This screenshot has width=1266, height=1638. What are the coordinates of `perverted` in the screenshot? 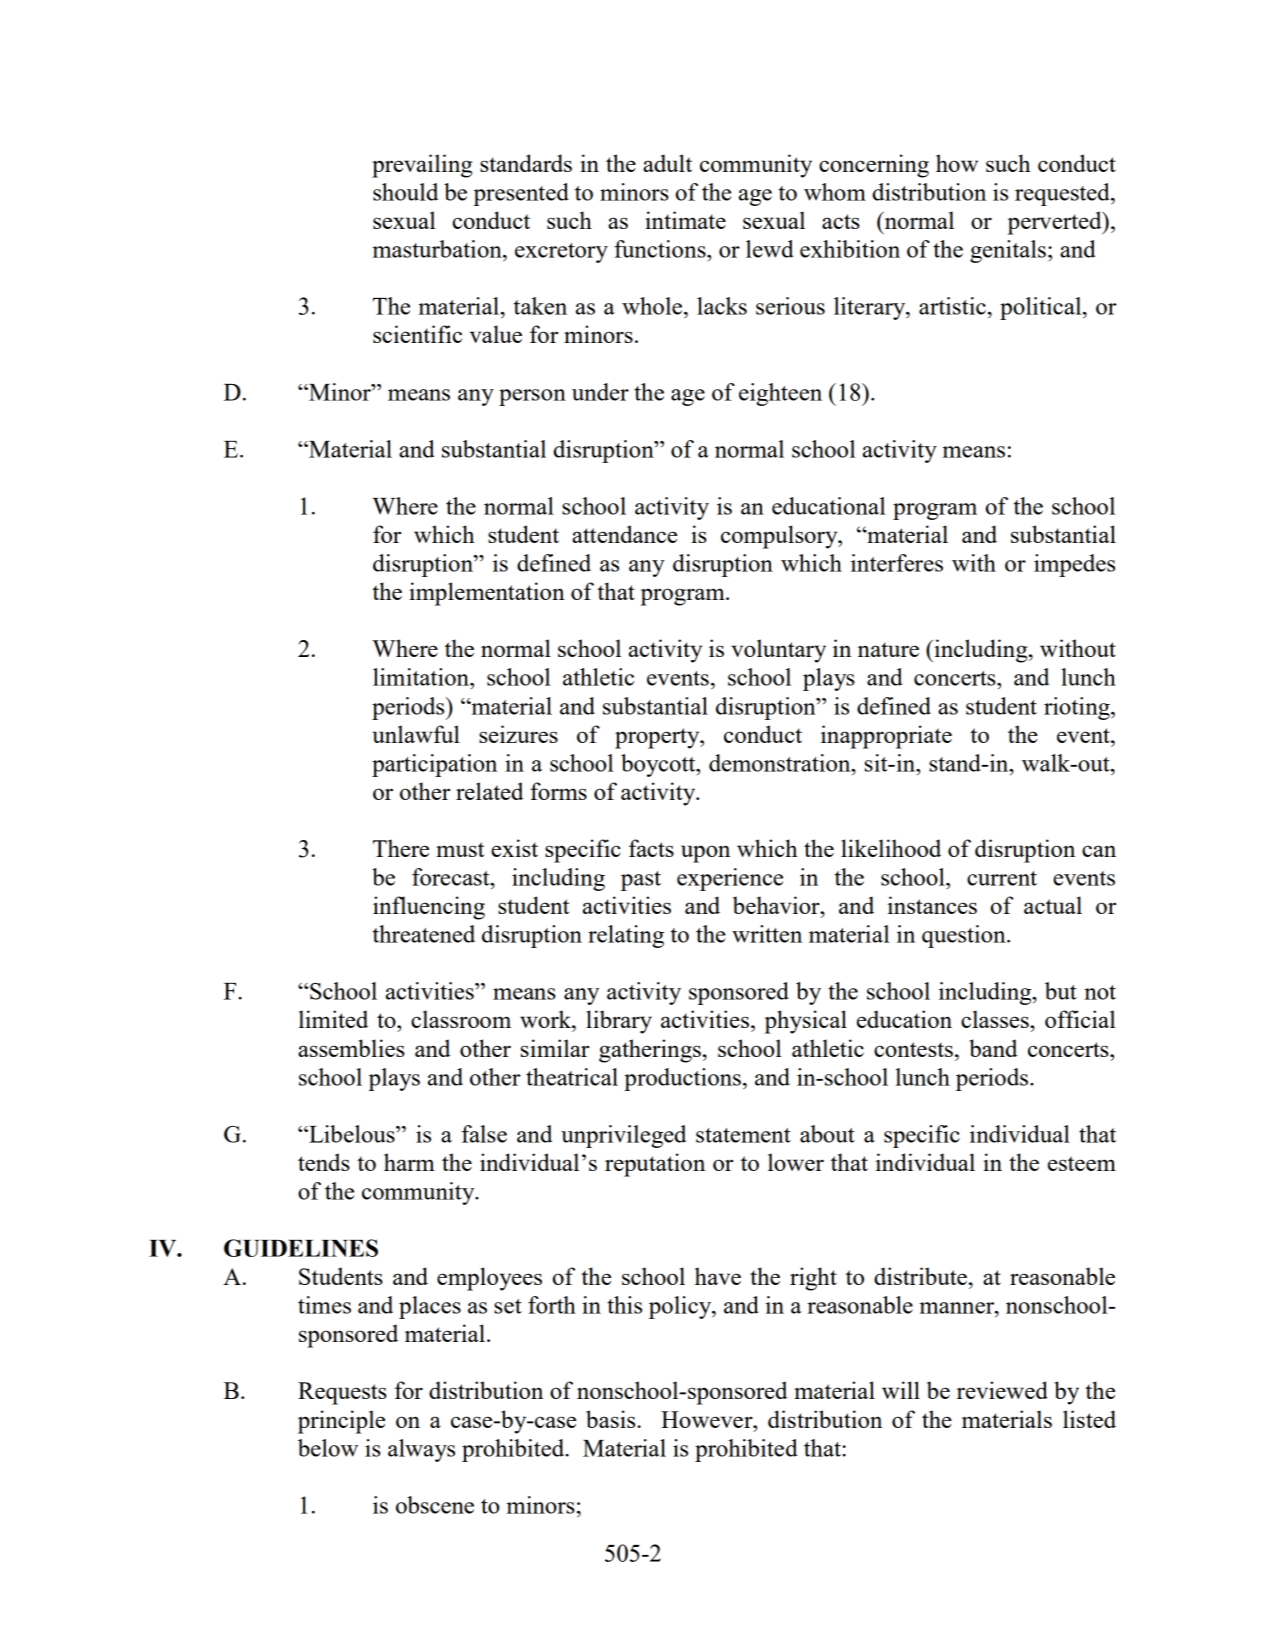 It's located at (1056, 223).
